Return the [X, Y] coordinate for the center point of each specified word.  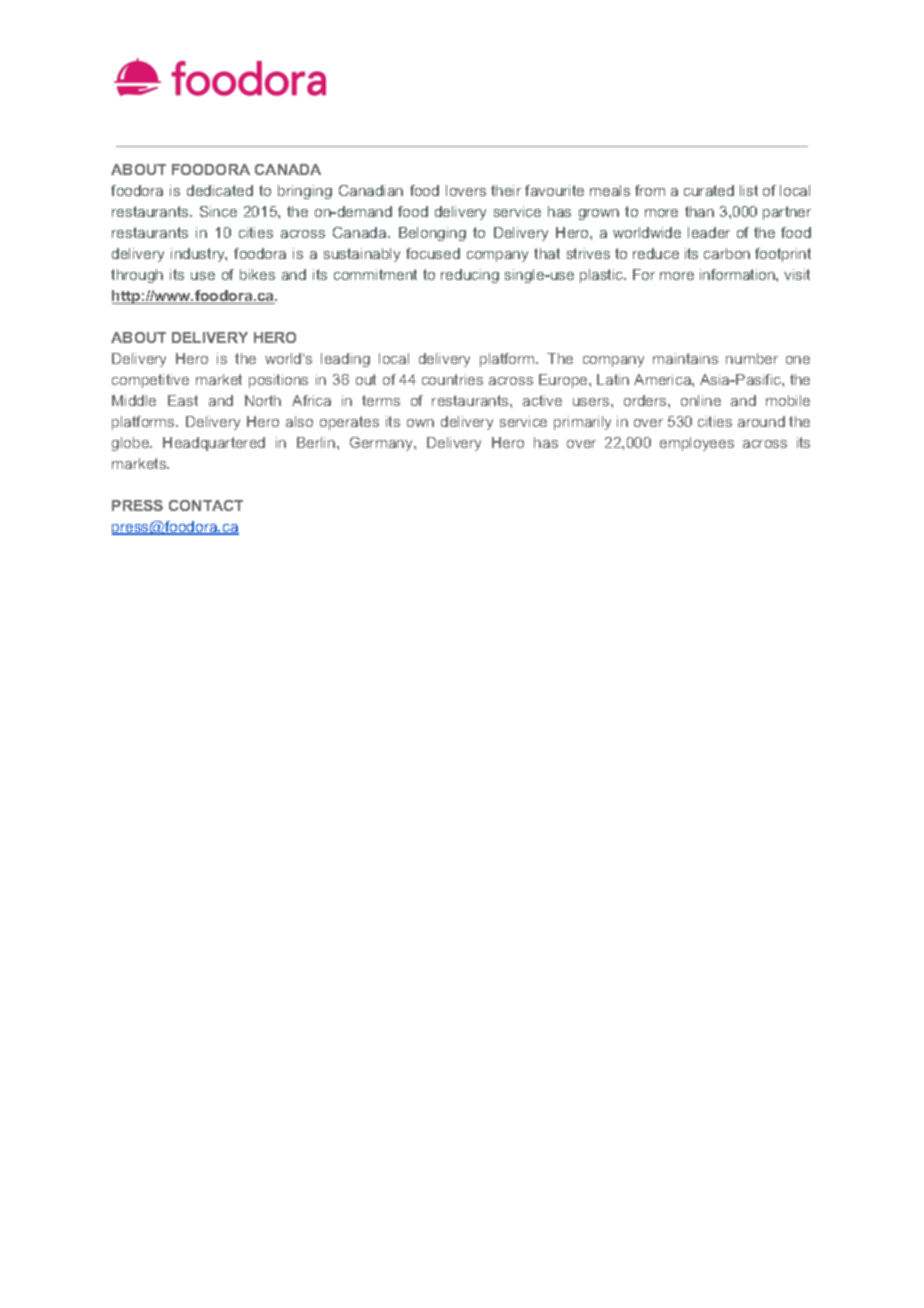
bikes [257, 274]
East [183, 400]
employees [697, 444]
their [506, 190]
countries [452, 379]
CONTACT [206, 505]
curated [709, 190]
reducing [470, 276]
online [701, 400]
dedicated [220, 190]
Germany [382, 444]
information [738, 274]
